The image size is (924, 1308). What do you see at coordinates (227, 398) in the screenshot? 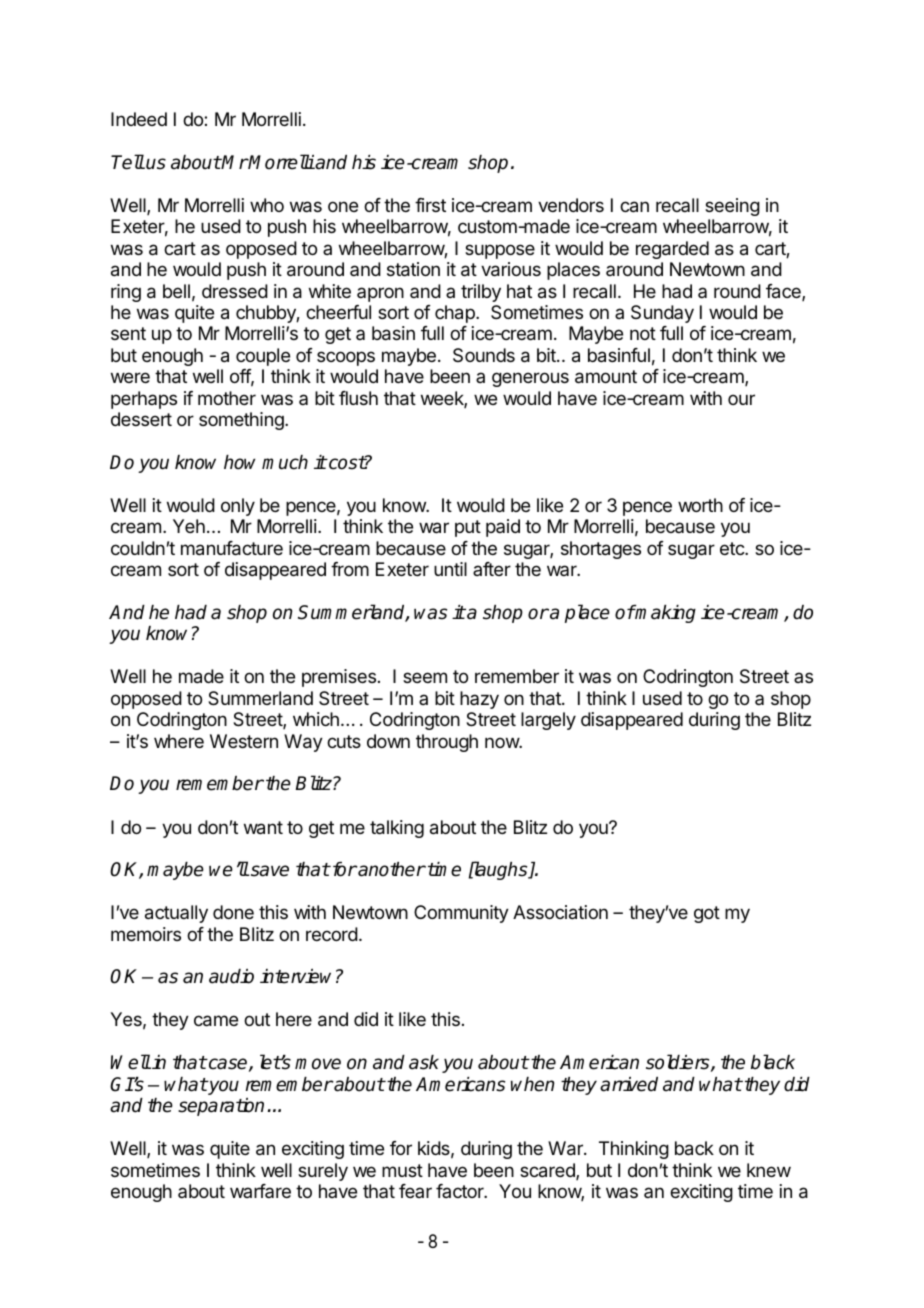
I see `mother` at bounding box center [227, 398].
